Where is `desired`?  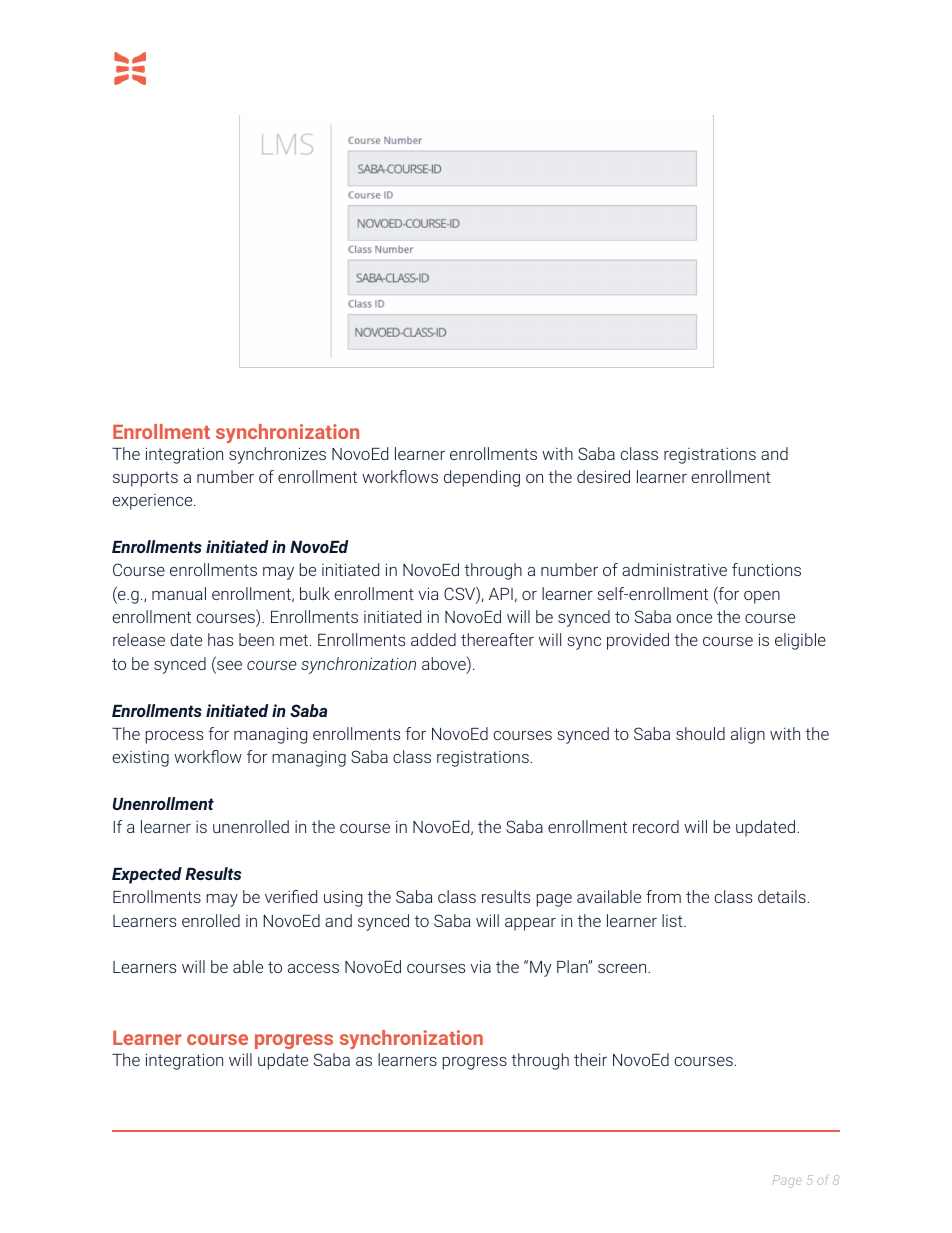
desired is located at coordinates (603, 476).
